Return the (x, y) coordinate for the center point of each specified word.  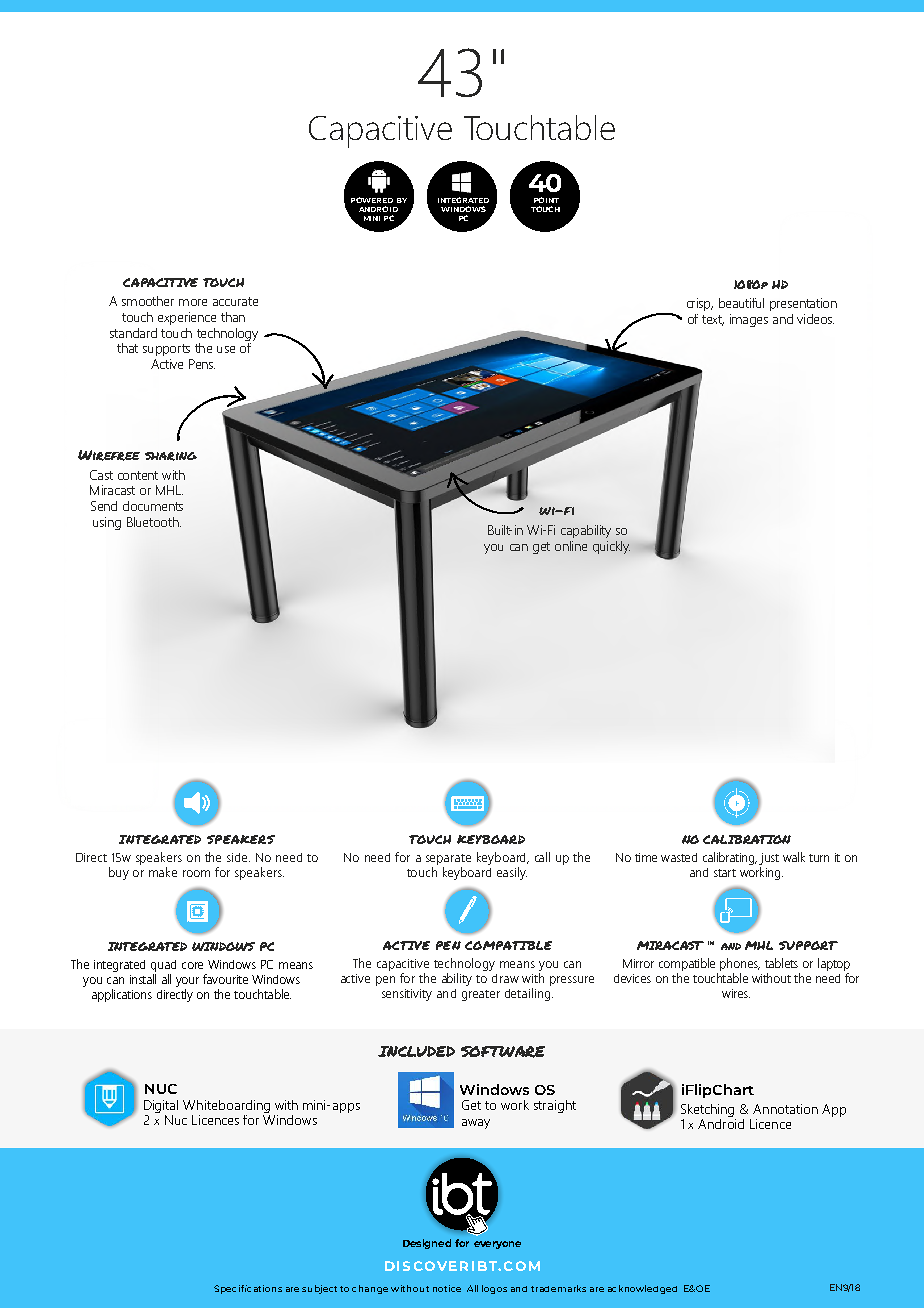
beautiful (741, 303)
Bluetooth (153, 522)
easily (512, 873)
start (725, 873)
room (196, 873)
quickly (611, 547)
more (193, 302)
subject (319, 1289)
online (571, 546)
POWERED (372, 200)
